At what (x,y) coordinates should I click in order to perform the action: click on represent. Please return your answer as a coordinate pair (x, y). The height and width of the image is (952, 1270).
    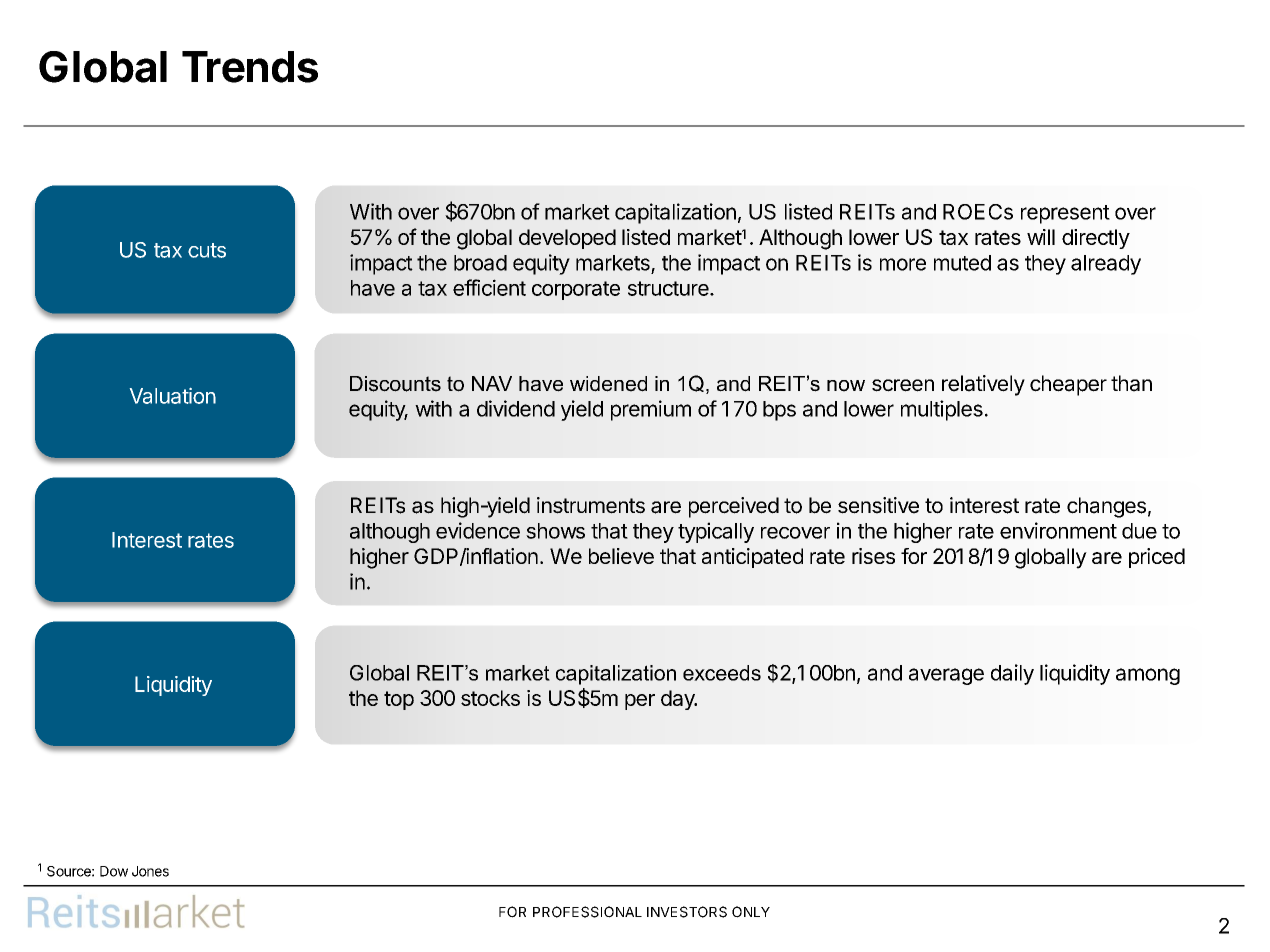
    Looking at the image, I should click on (1065, 214).
